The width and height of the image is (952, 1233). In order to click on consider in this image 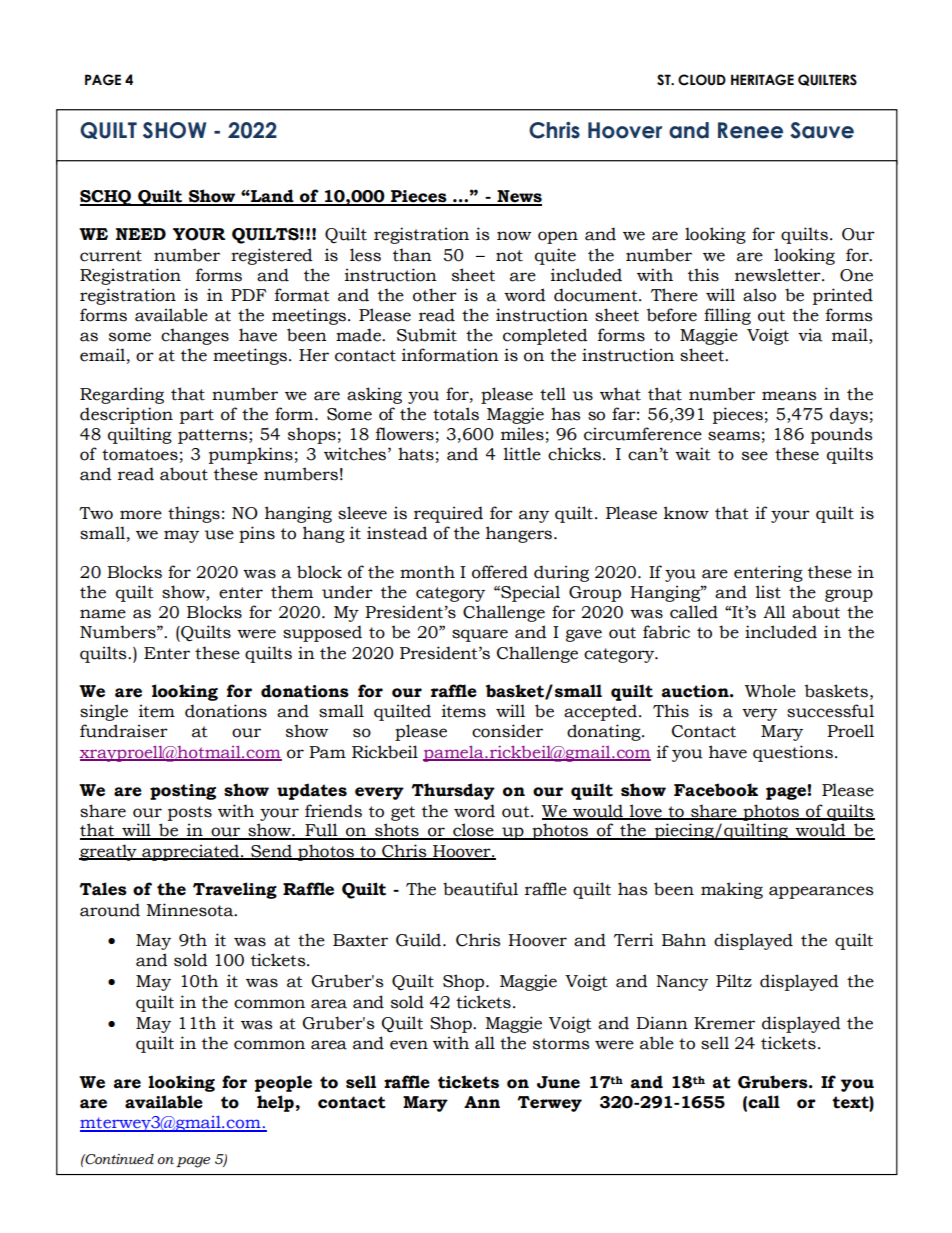, I will do `click(507, 731)`.
